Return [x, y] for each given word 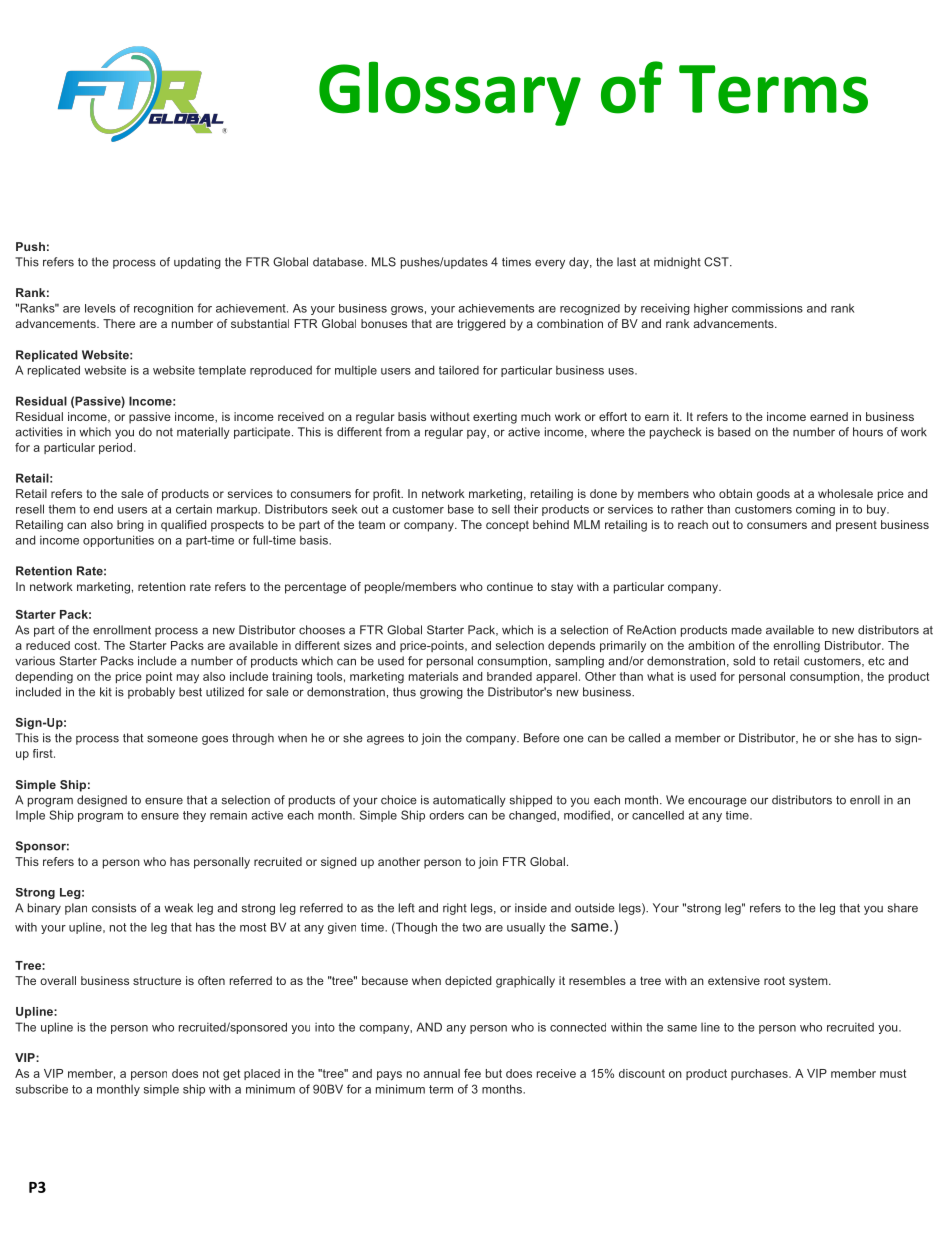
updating [197, 263]
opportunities [118, 541]
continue [510, 586]
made [747, 630]
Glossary [450, 93]
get [231, 1075]
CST [717, 262]
